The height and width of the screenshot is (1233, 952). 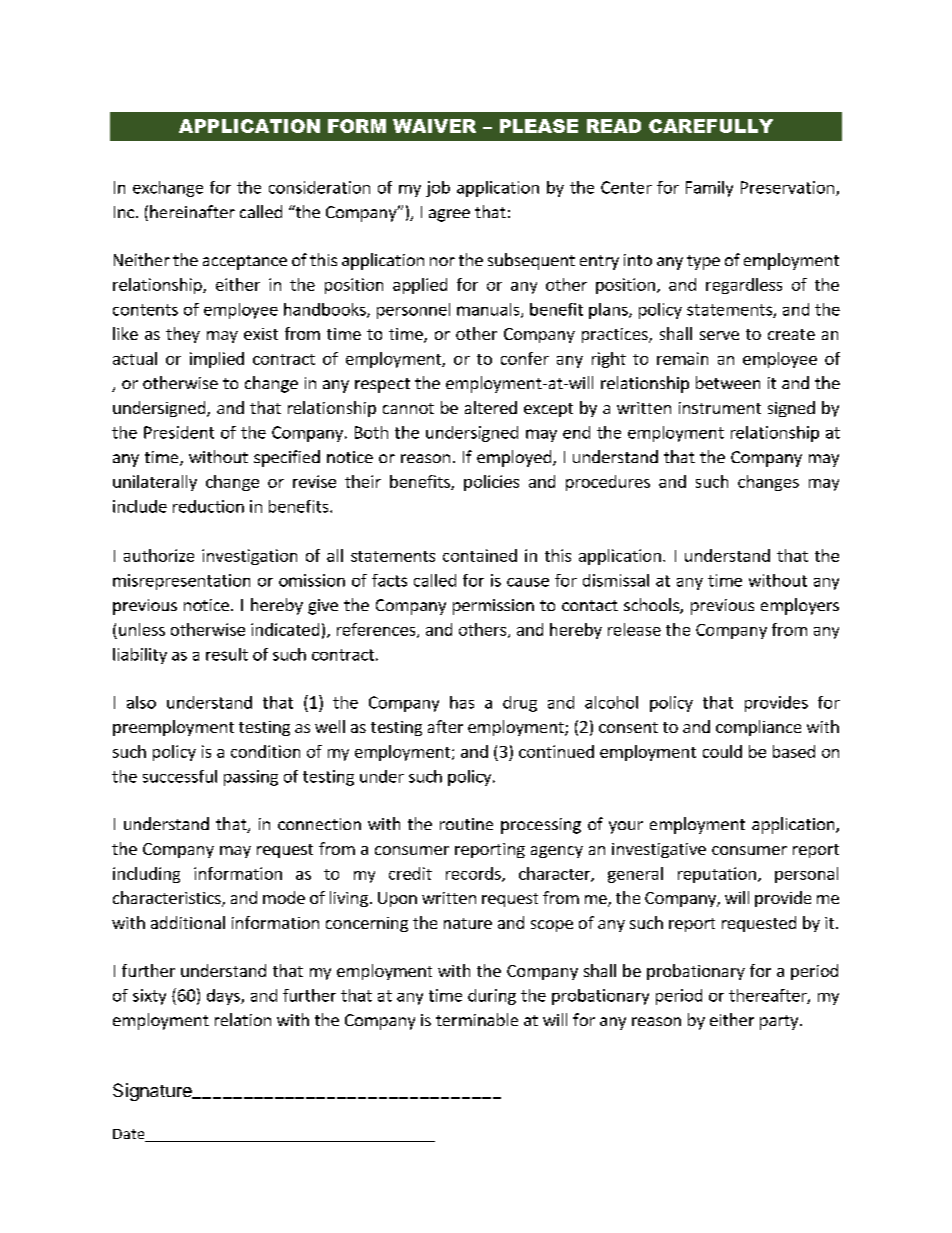 I want to click on days, so click(x=224, y=997).
